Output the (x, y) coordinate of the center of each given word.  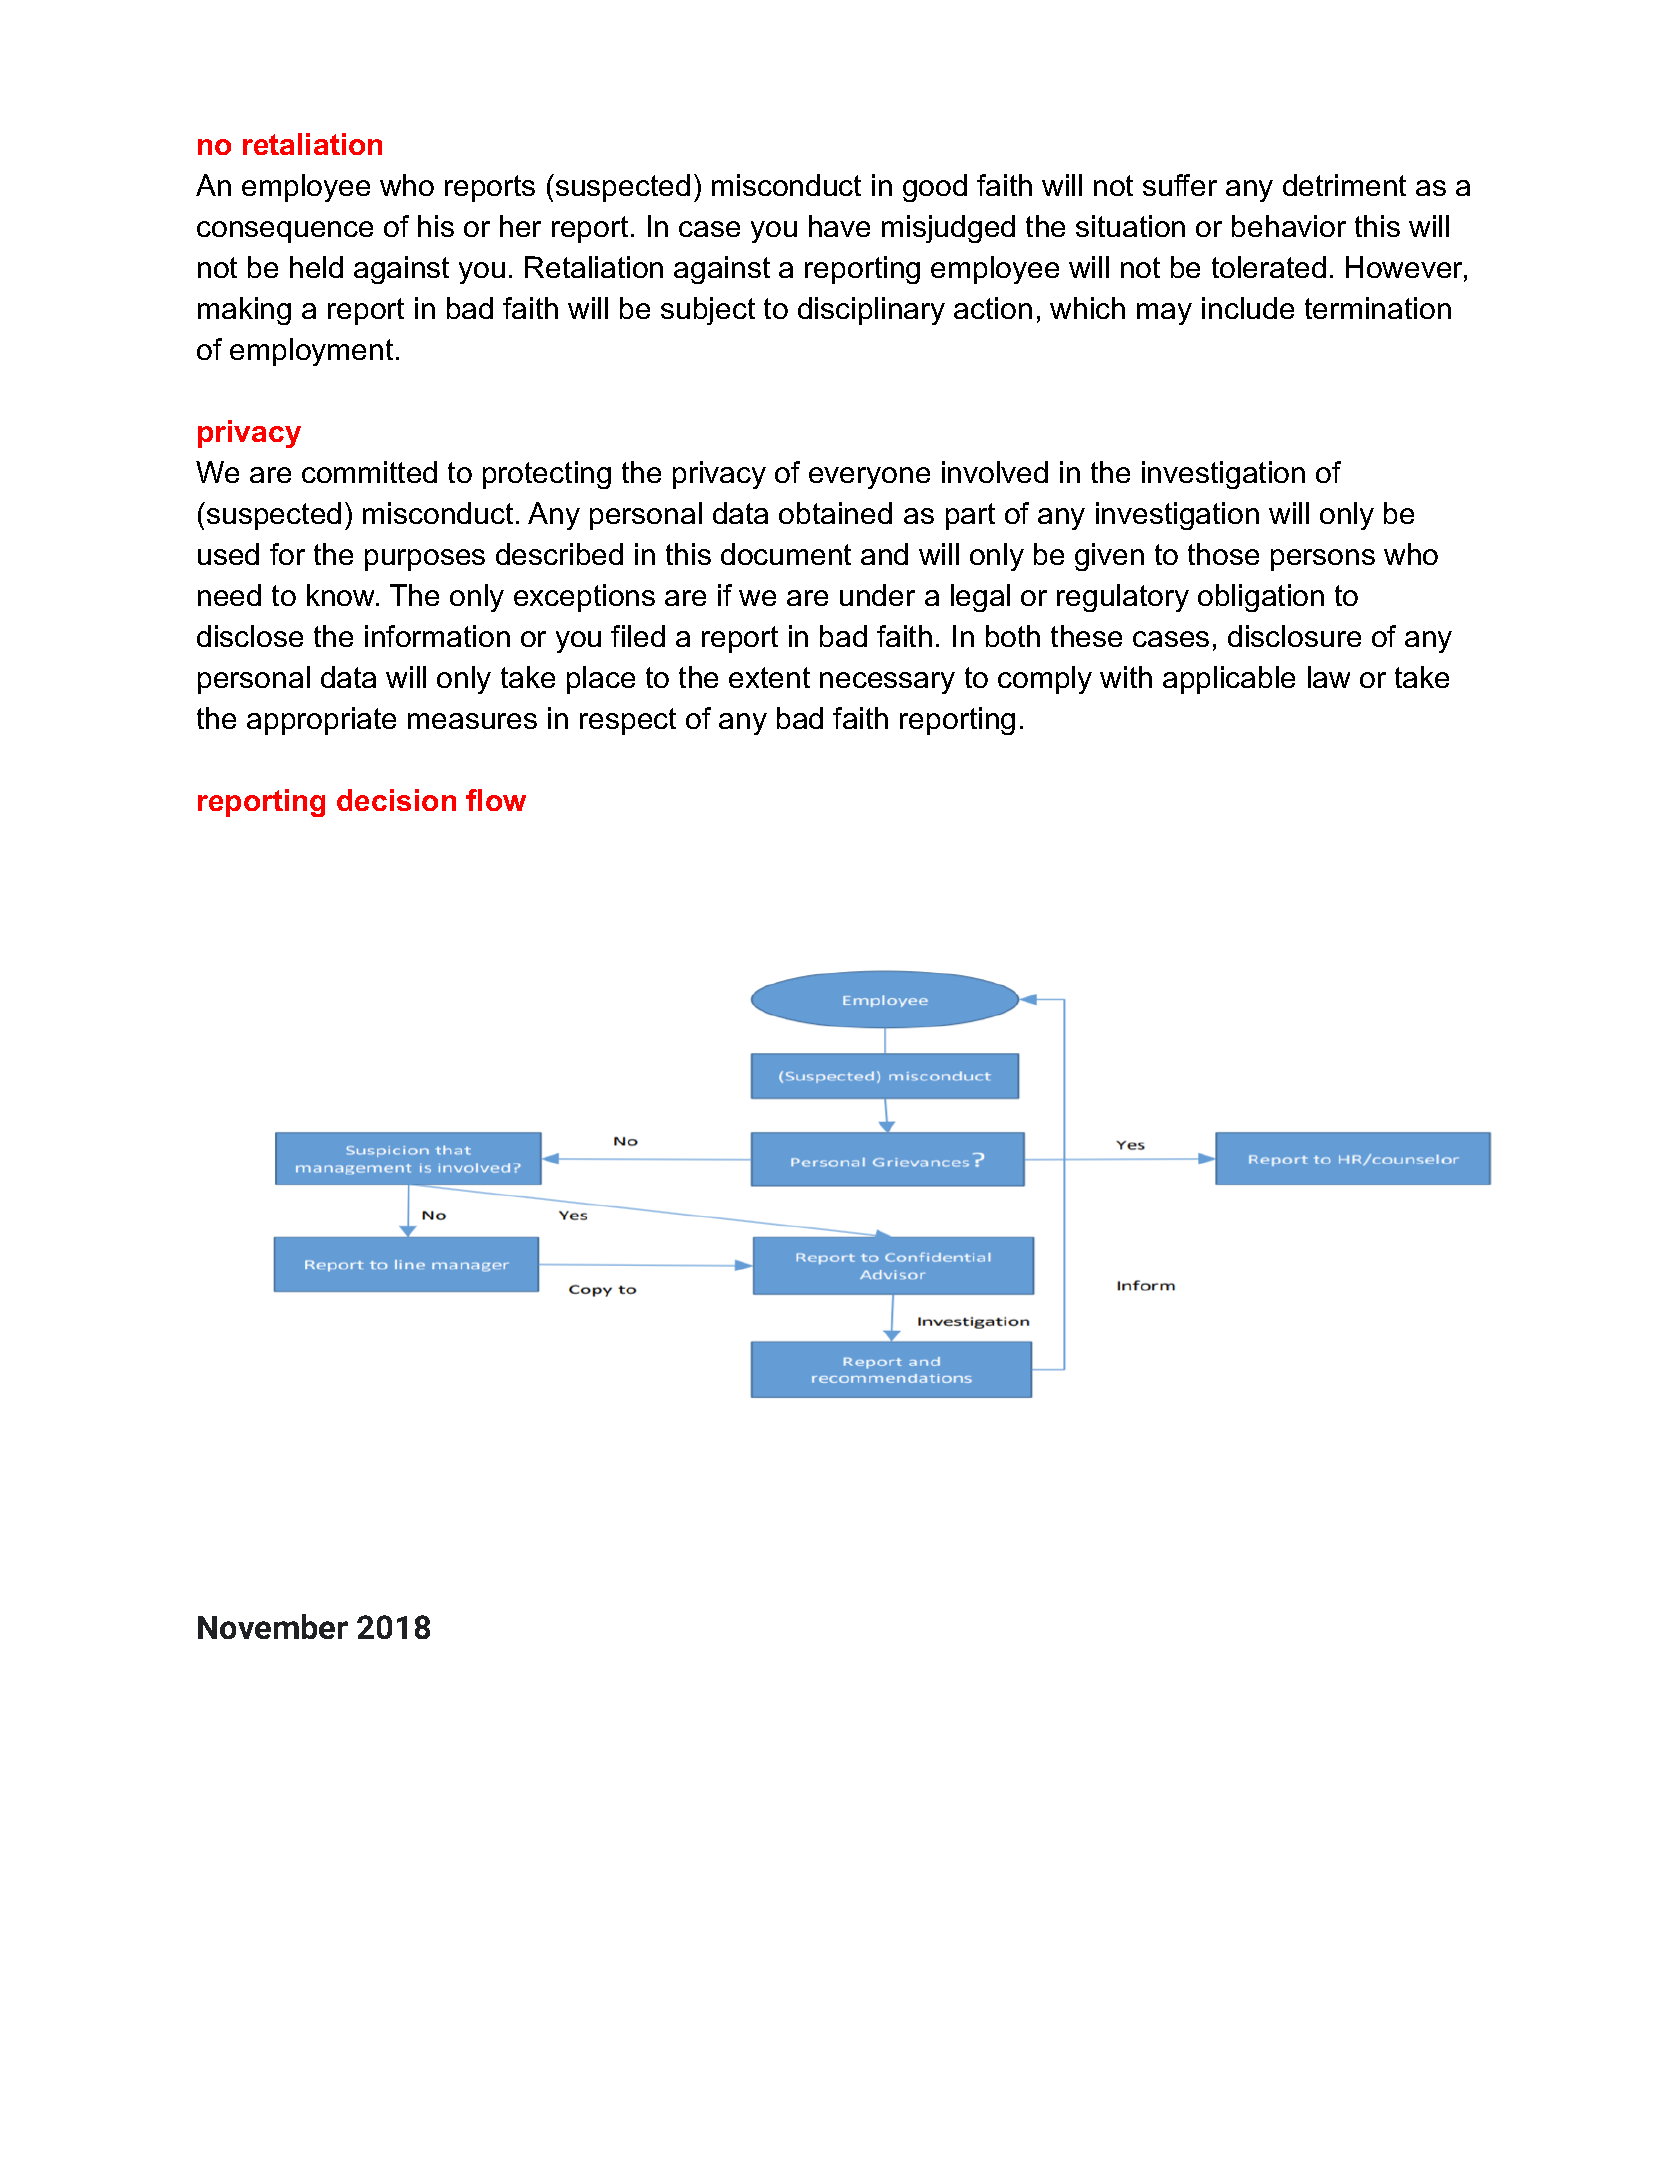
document (786, 554)
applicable (1229, 680)
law (1329, 677)
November (273, 1626)
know (342, 595)
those (1223, 554)
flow (496, 800)
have (839, 226)
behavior (1289, 226)
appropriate (321, 721)
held (316, 267)
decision (396, 800)
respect (628, 721)
